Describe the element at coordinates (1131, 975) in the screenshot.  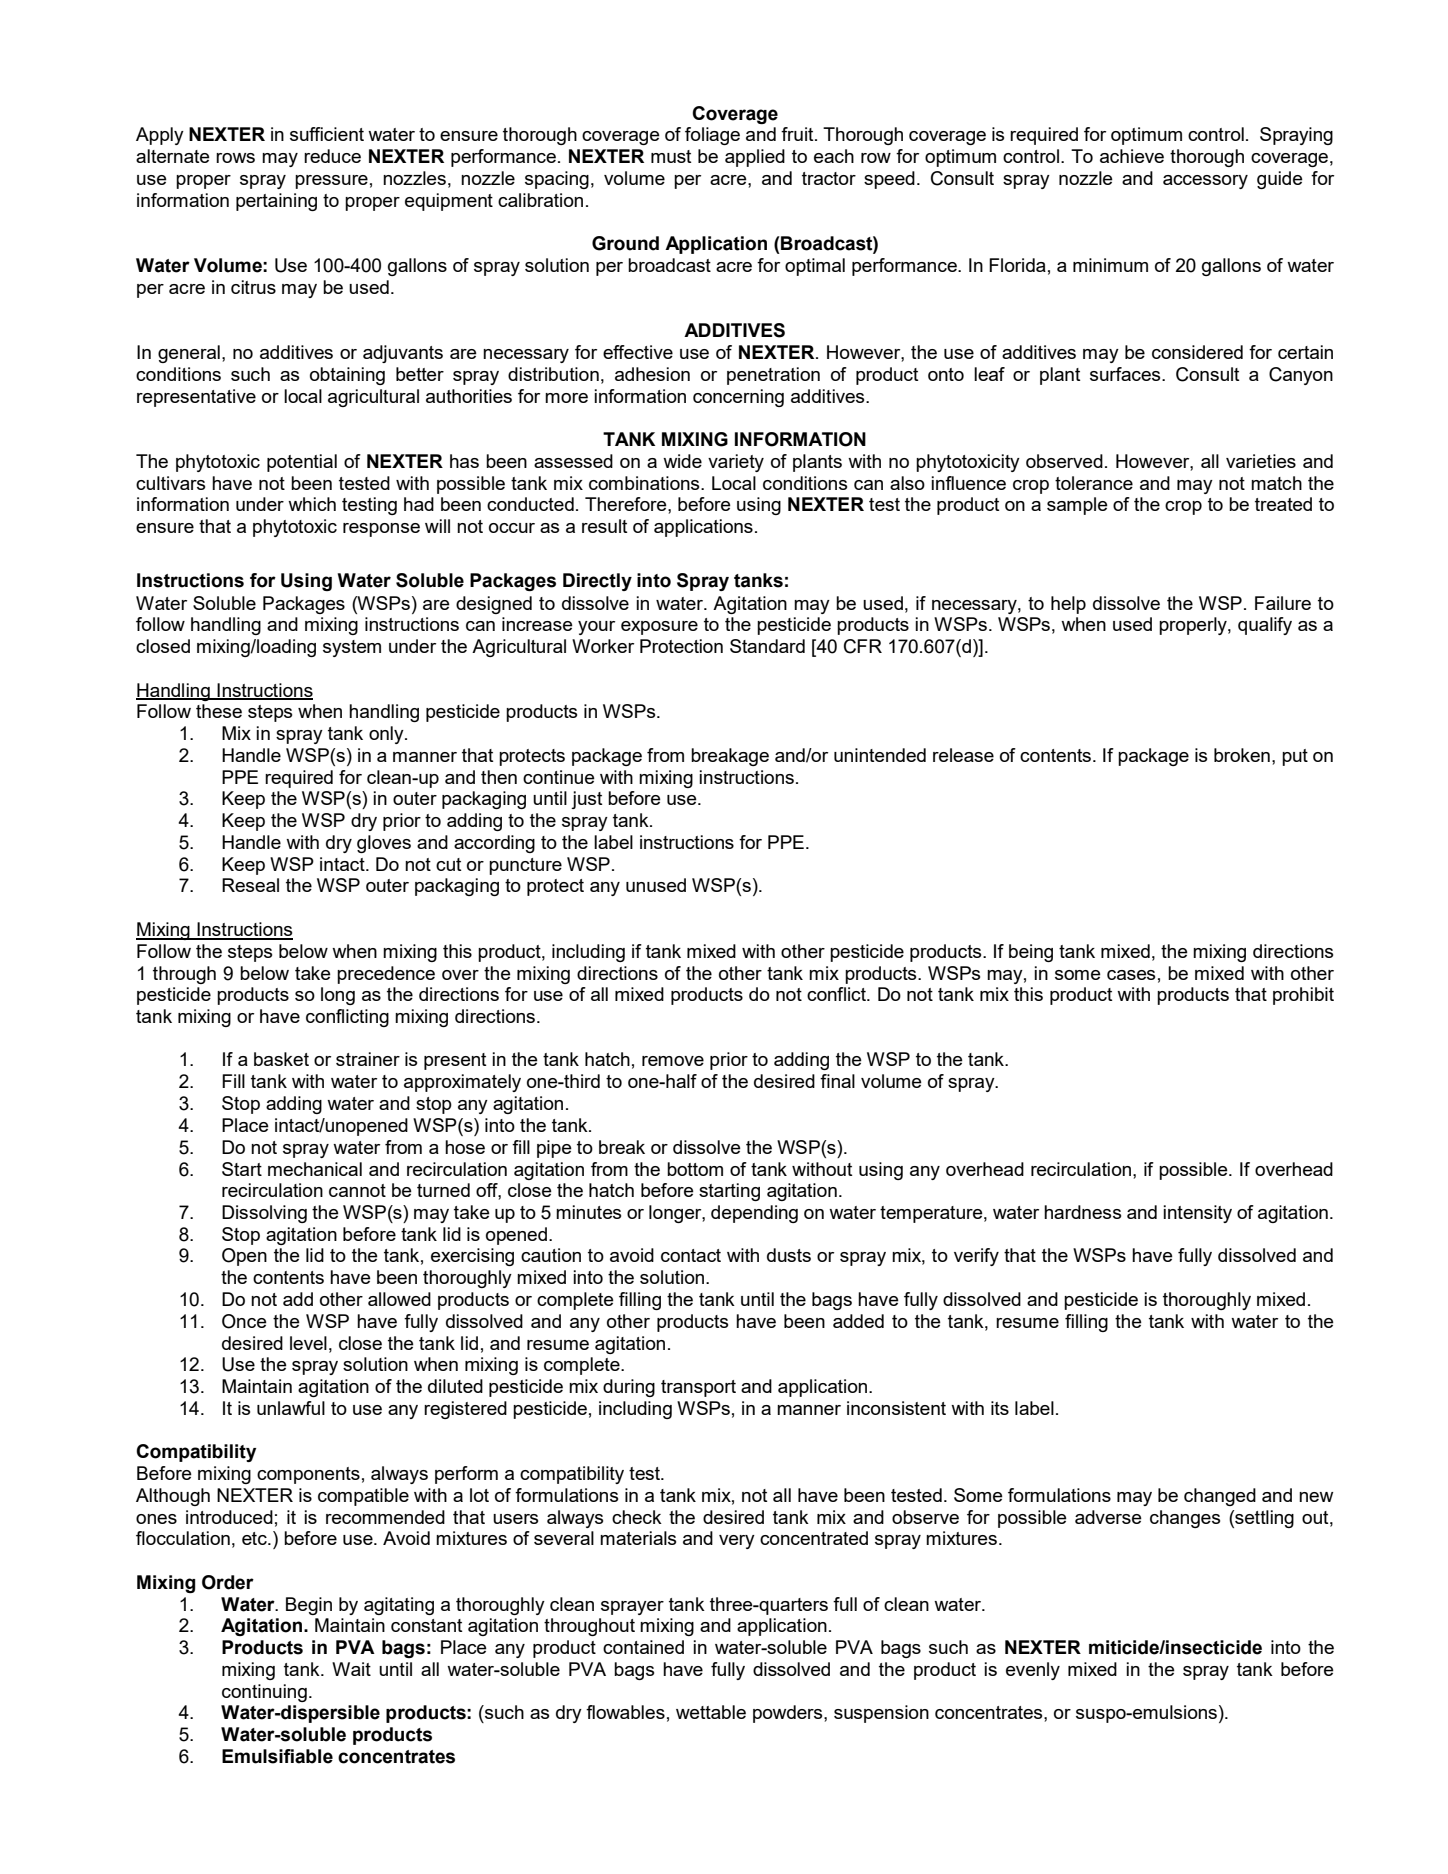
I see `cases` at that location.
